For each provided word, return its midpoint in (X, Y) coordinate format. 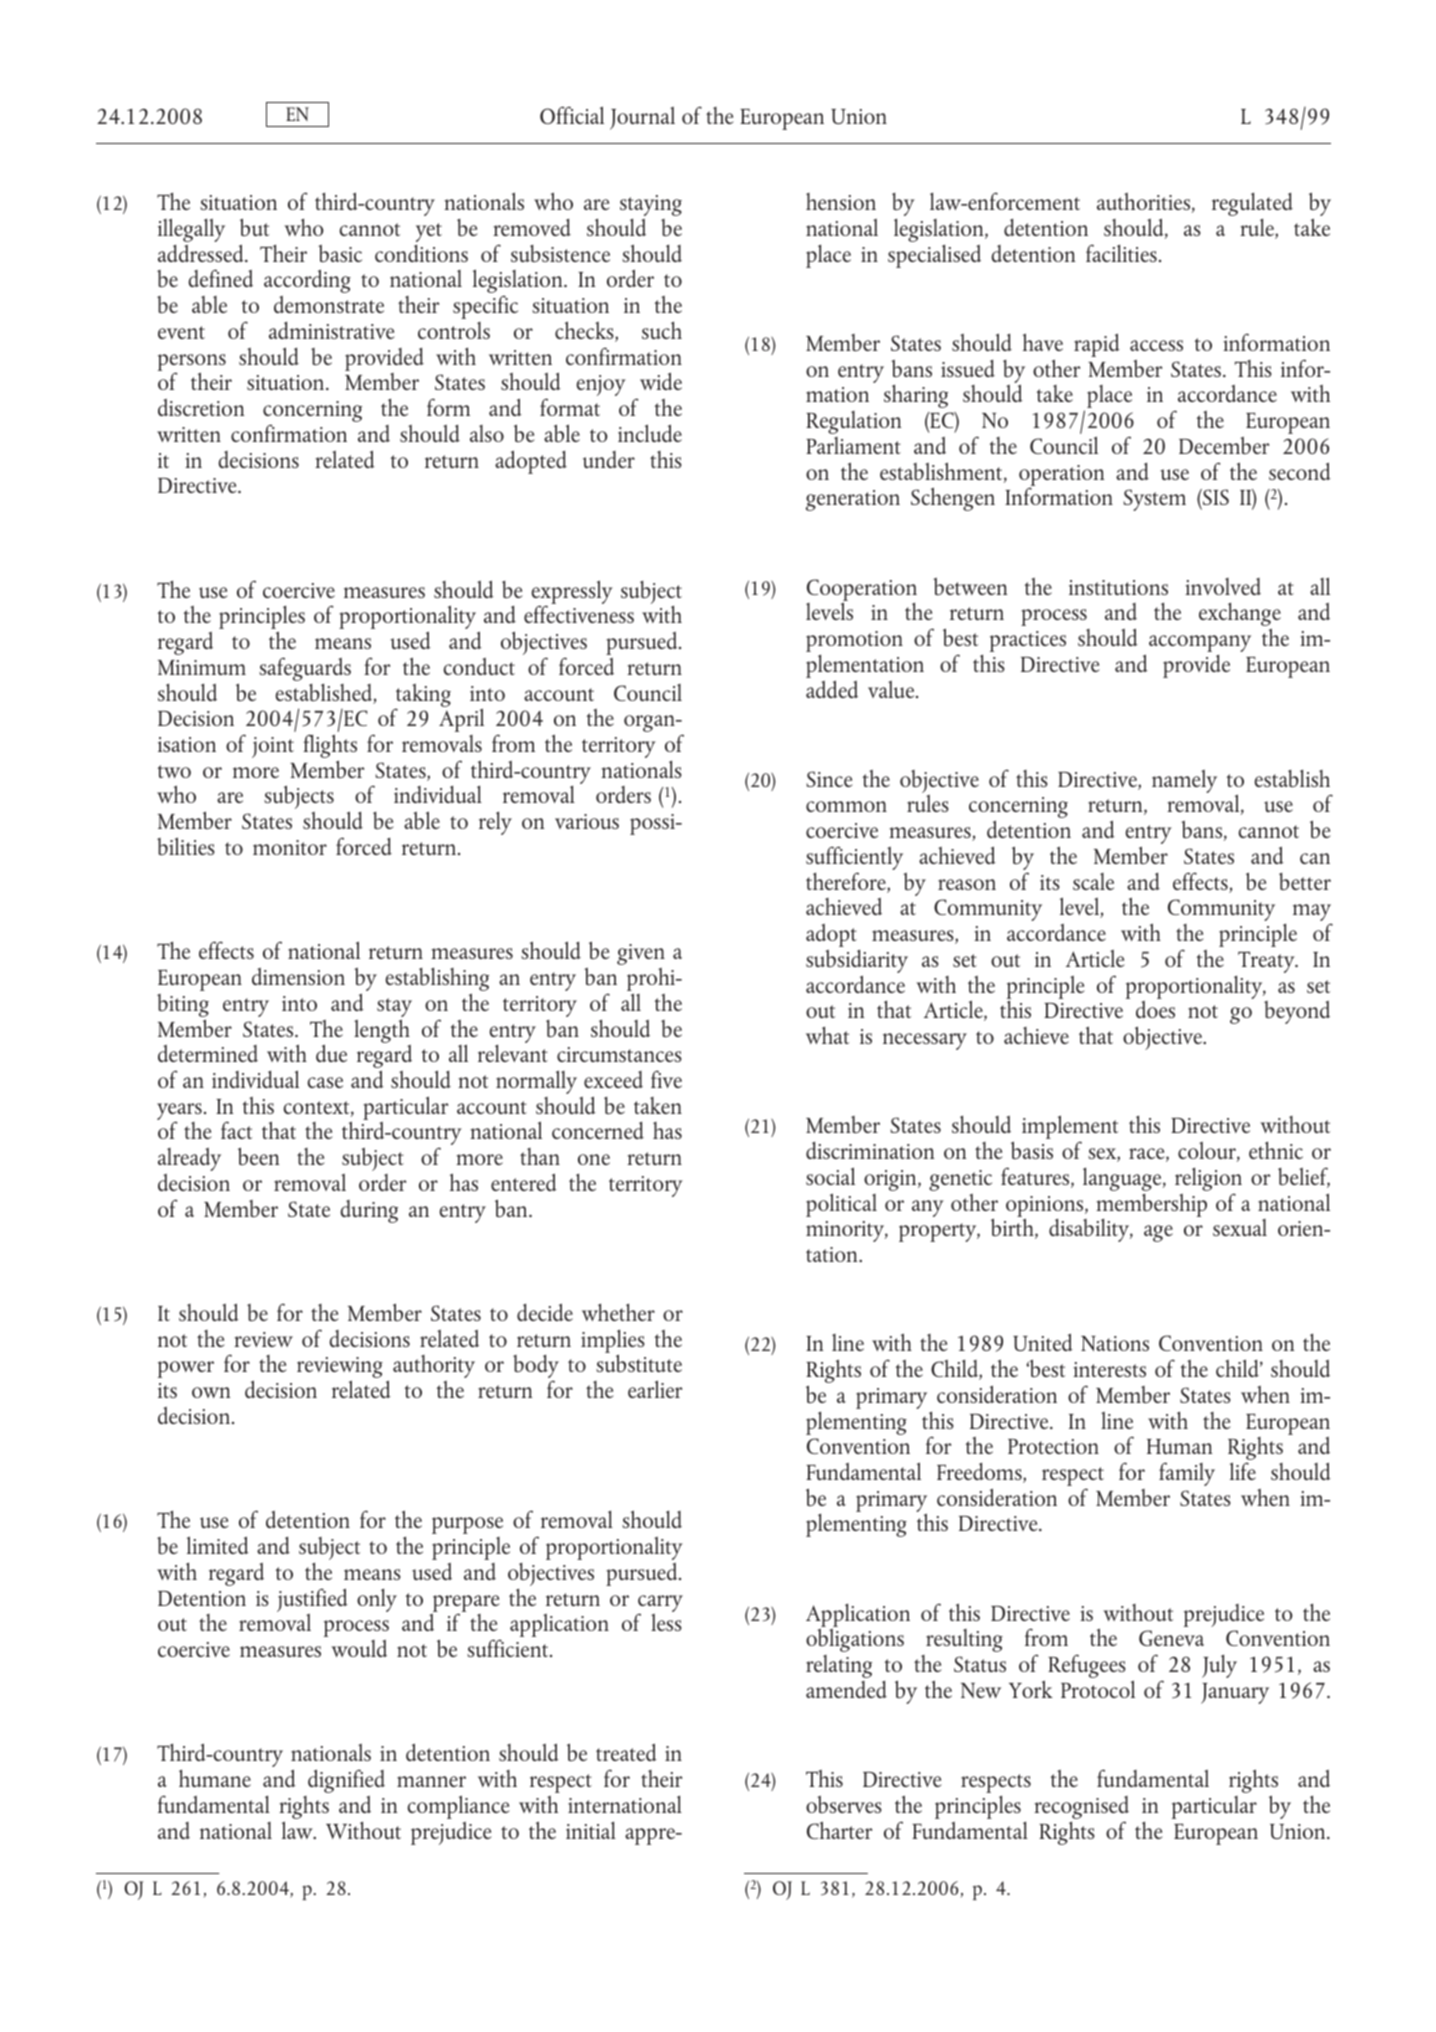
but (254, 227)
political (841, 1205)
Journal (642, 118)
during (369, 1211)
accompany (1200, 643)
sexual (1240, 1227)
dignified (346, 1781)
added (832, 689)
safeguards (305, 669)
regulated (1252, 204)
